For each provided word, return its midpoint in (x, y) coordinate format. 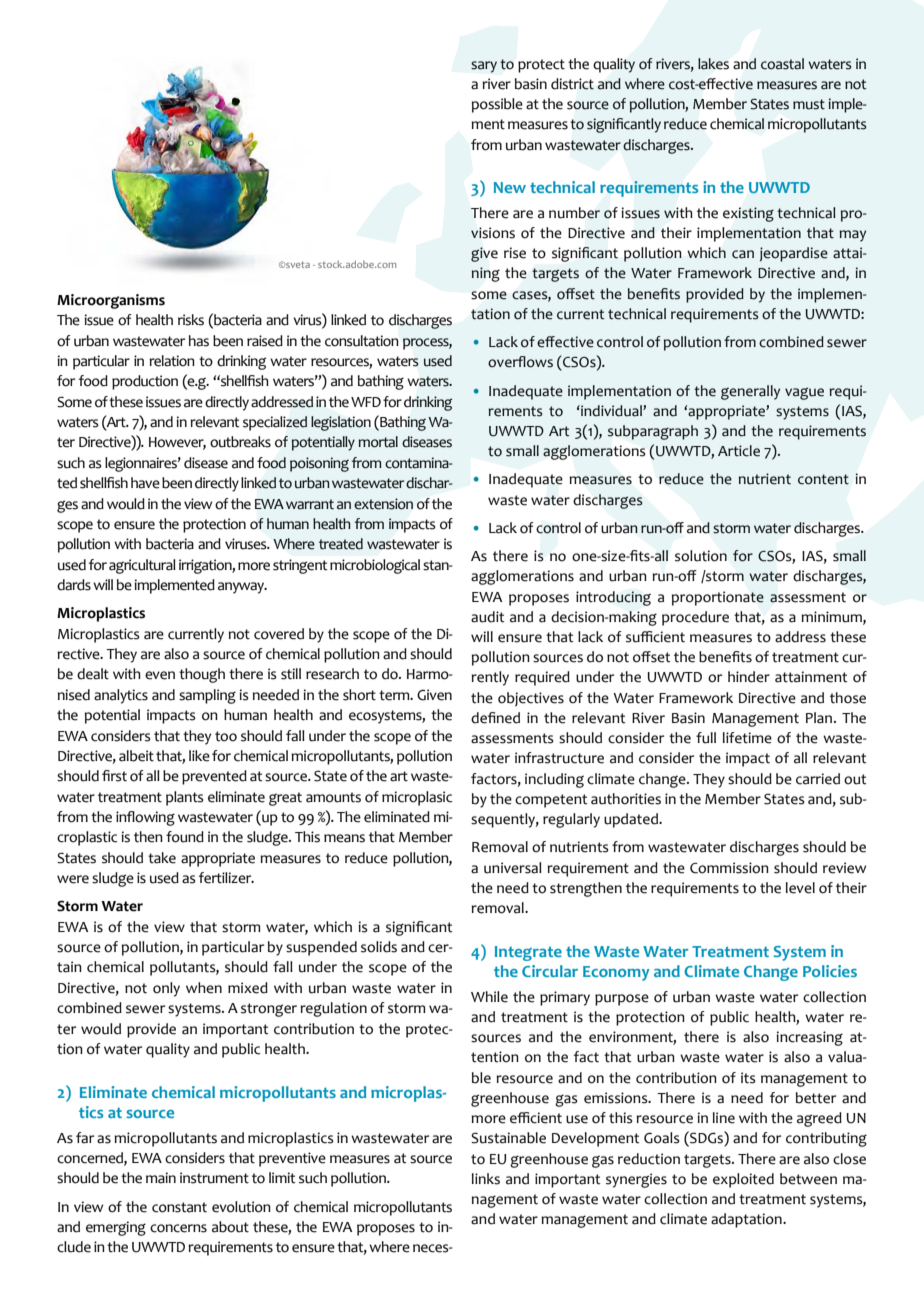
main (161, 1178)
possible (497, 105)
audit (488, 617)
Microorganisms (111, 301)
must (809, 104)
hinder (749, 677)
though (202, 675)
